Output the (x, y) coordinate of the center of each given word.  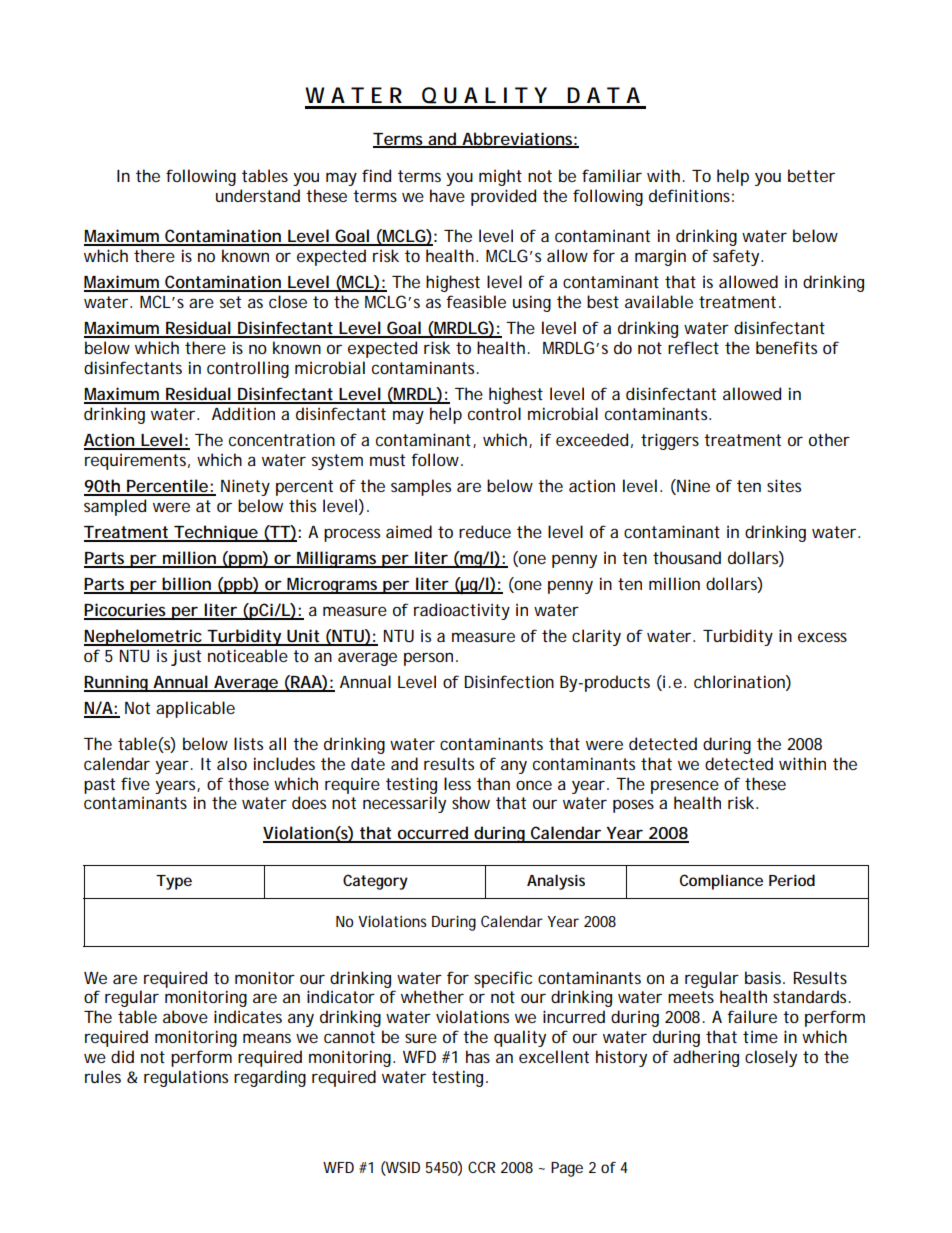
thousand (687, 557)
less (457, 783)
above (185, 1016)
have (447, 195)
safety (737, 257)
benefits (786, 347)
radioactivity (462, 611)
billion (187, 585)
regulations (186, 1078)
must (387, 460)
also (232, 763)
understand (258, 195)
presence (685, 787)
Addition (243, 413)
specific (503, 979)
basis (765, 977)
